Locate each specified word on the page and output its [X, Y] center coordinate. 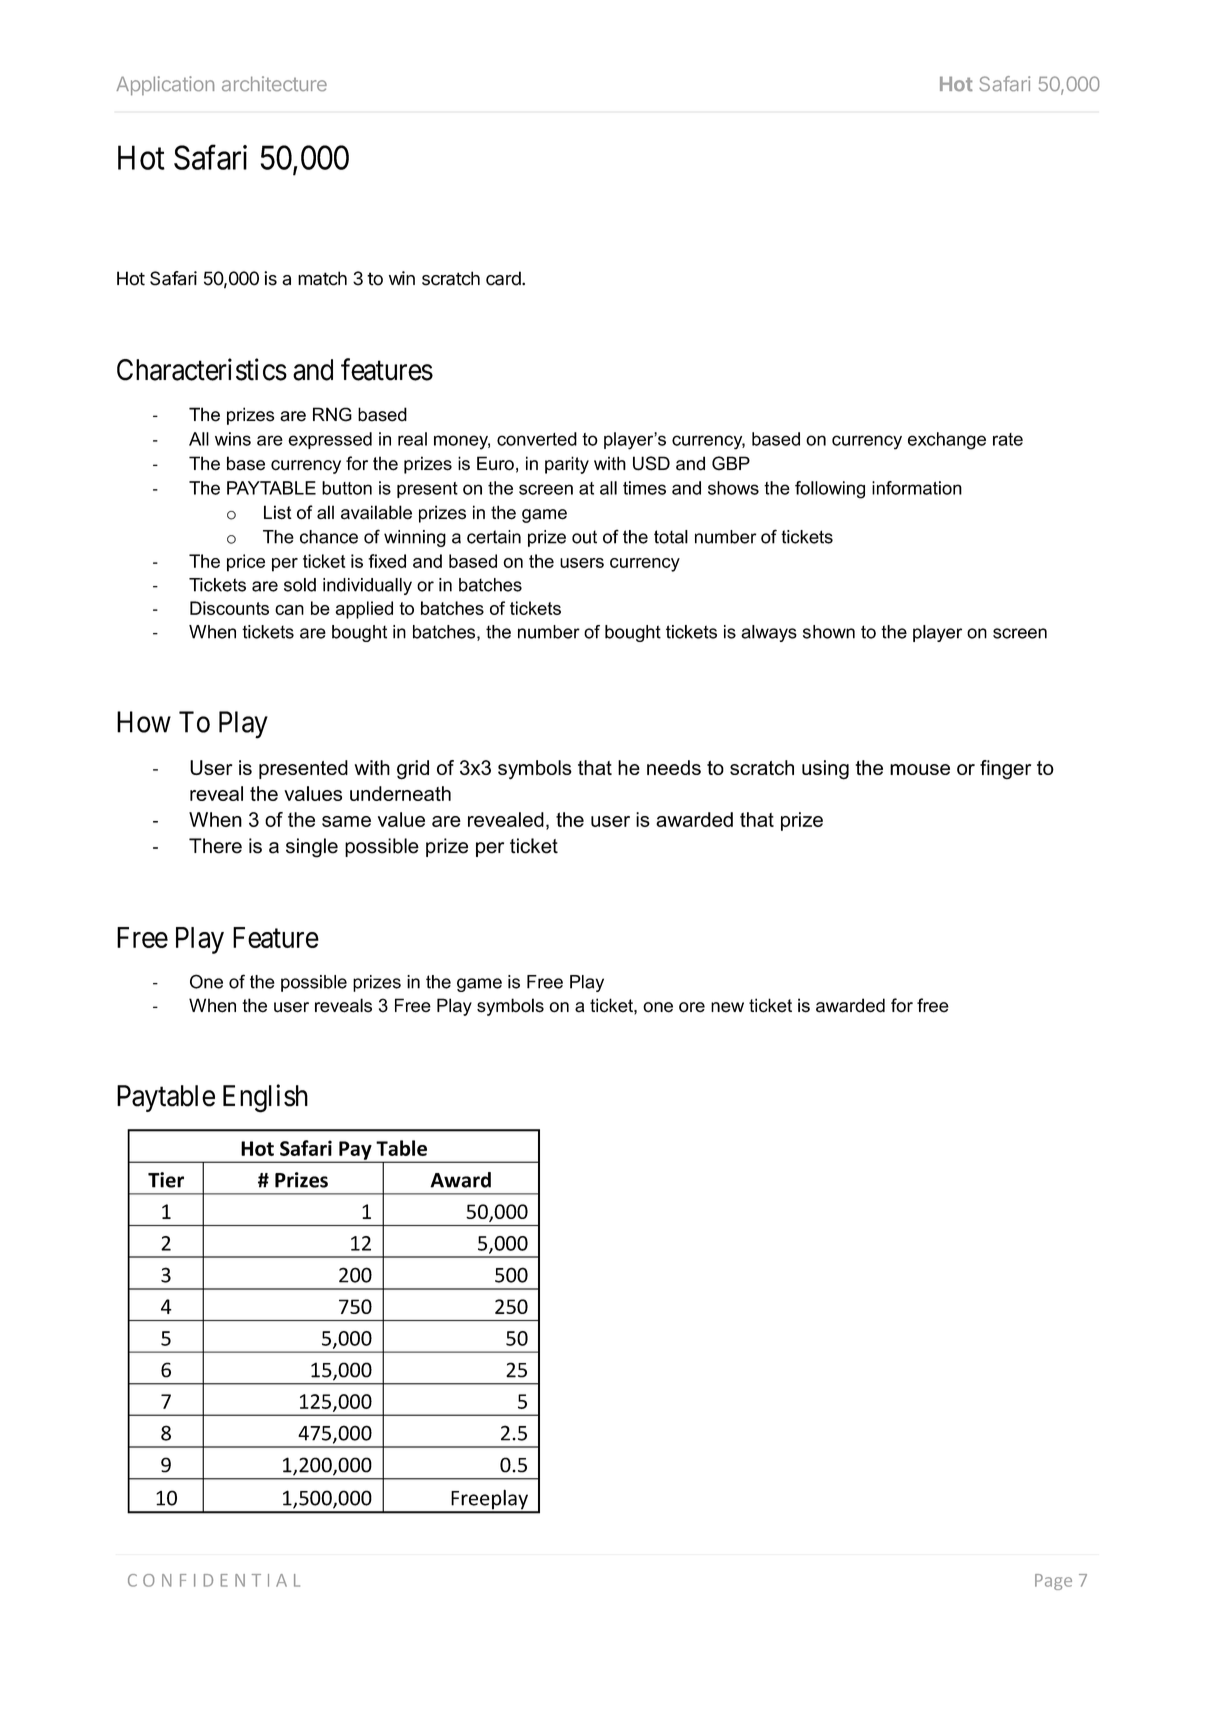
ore [692, 1007]
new [727, 1007]
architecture [274, 83]
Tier [166, 1180]
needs [674, 767]
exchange [947, 441]
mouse [920, 769]
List [278, 512]
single [312, 848]
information [917, 488]
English [265, 1098]
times [644, 488]
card [504, 278]
